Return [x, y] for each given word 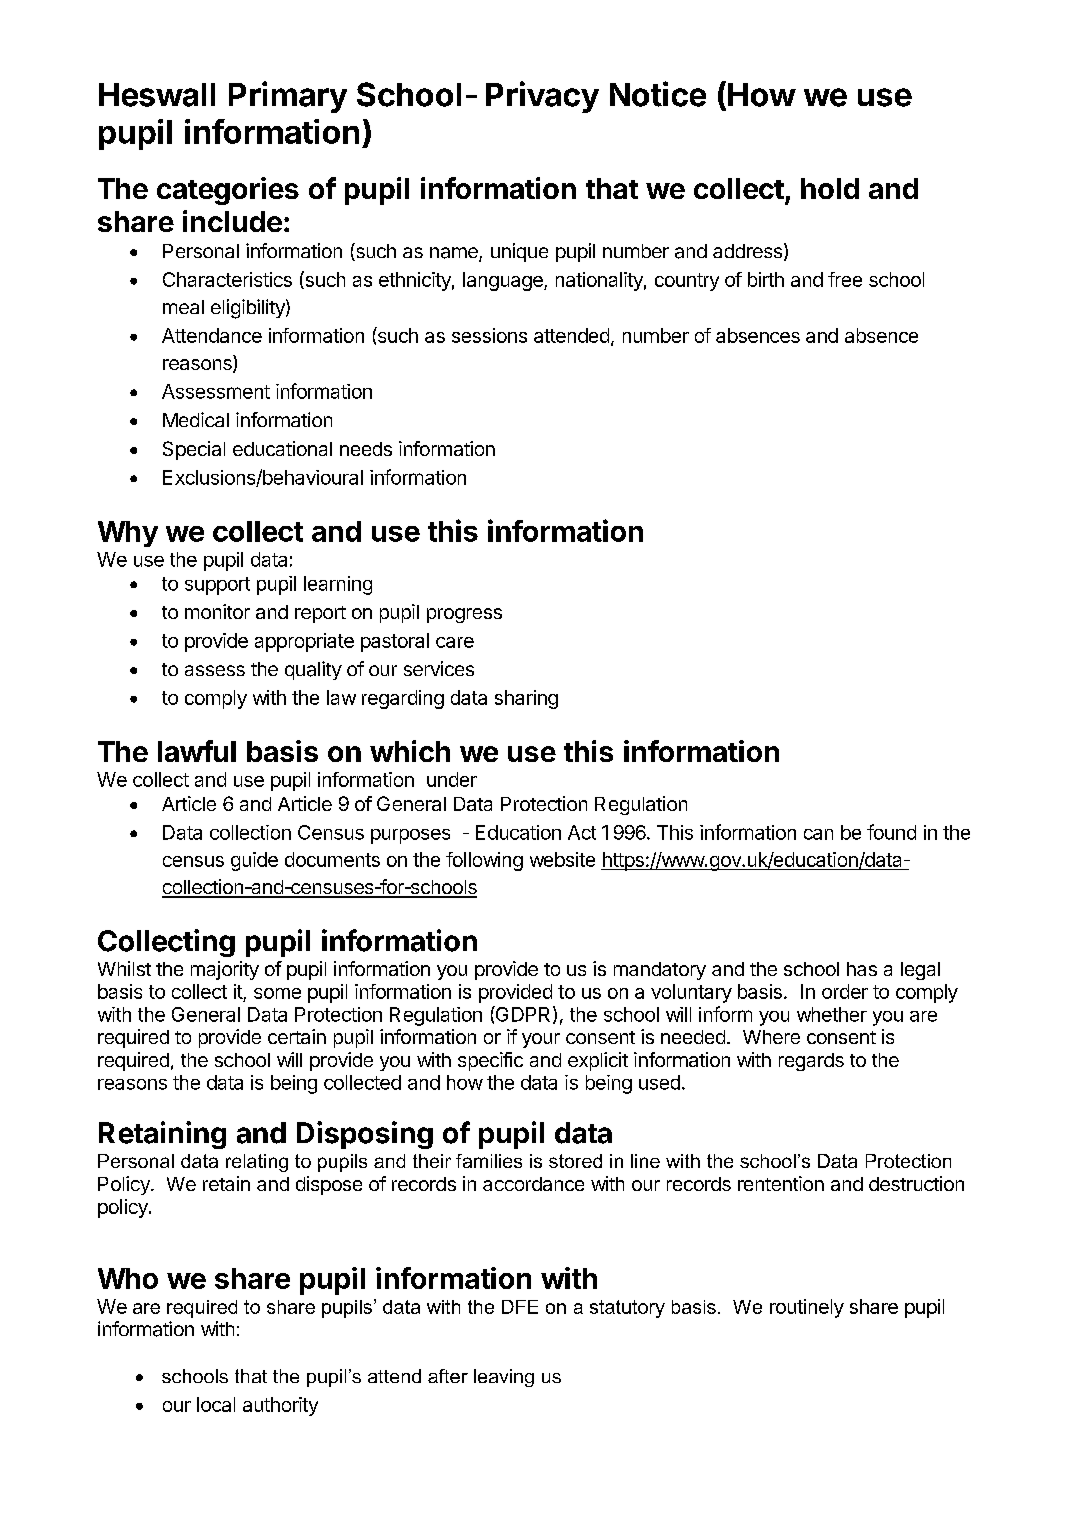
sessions [489, 335]
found [891, 832]
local [216, 1404]
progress [464, 615]
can [818, 834]
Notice [658, 94]
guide [254, 861]
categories [228, 191]
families [489, 1161]
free [845, 279]
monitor [217, 611]
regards [811, 1062]
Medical [196, 419]
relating [257, 1163]
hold [830, 188]
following [484, 861]
